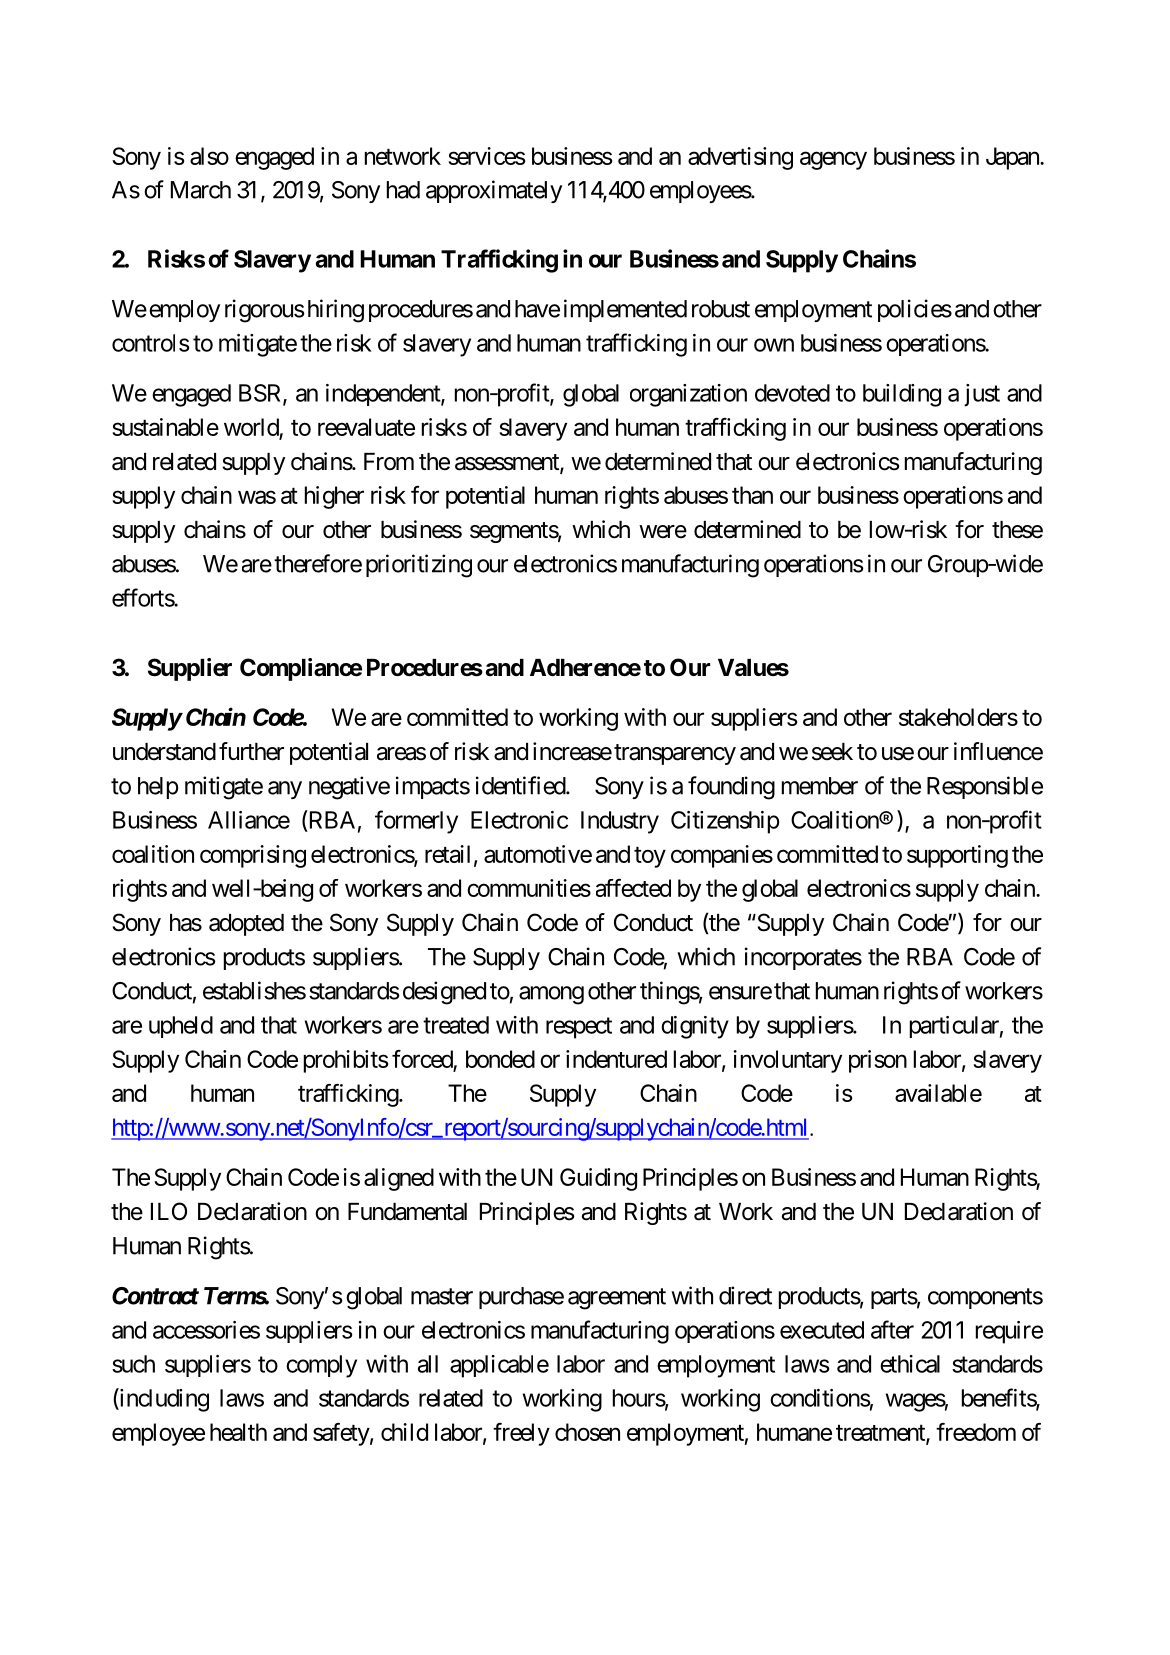 This screenshot has height=1655, width=1170. I want to click on March, so click(201, 190).
